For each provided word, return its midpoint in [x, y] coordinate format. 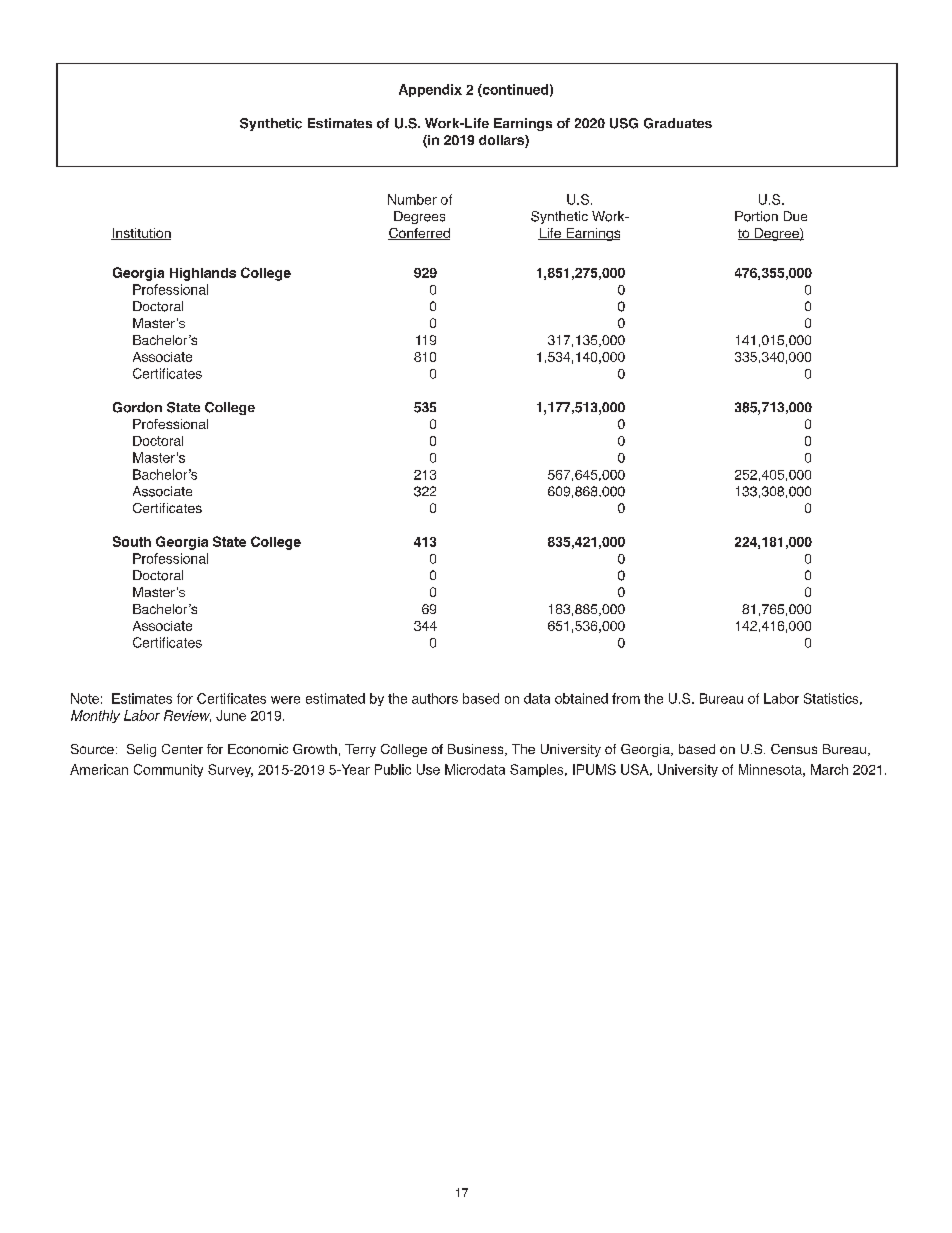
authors [435, 698]
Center [182, 749]
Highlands [203, 274]
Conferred [419, 234]
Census [794, 749]
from [626, 698]
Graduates [678, 123]
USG [624, 123]
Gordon [137, 407]
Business [477, 750]
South [132, 541]
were [285, 700]
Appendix [430, 90]
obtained [581, 698]
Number [412, 199]
